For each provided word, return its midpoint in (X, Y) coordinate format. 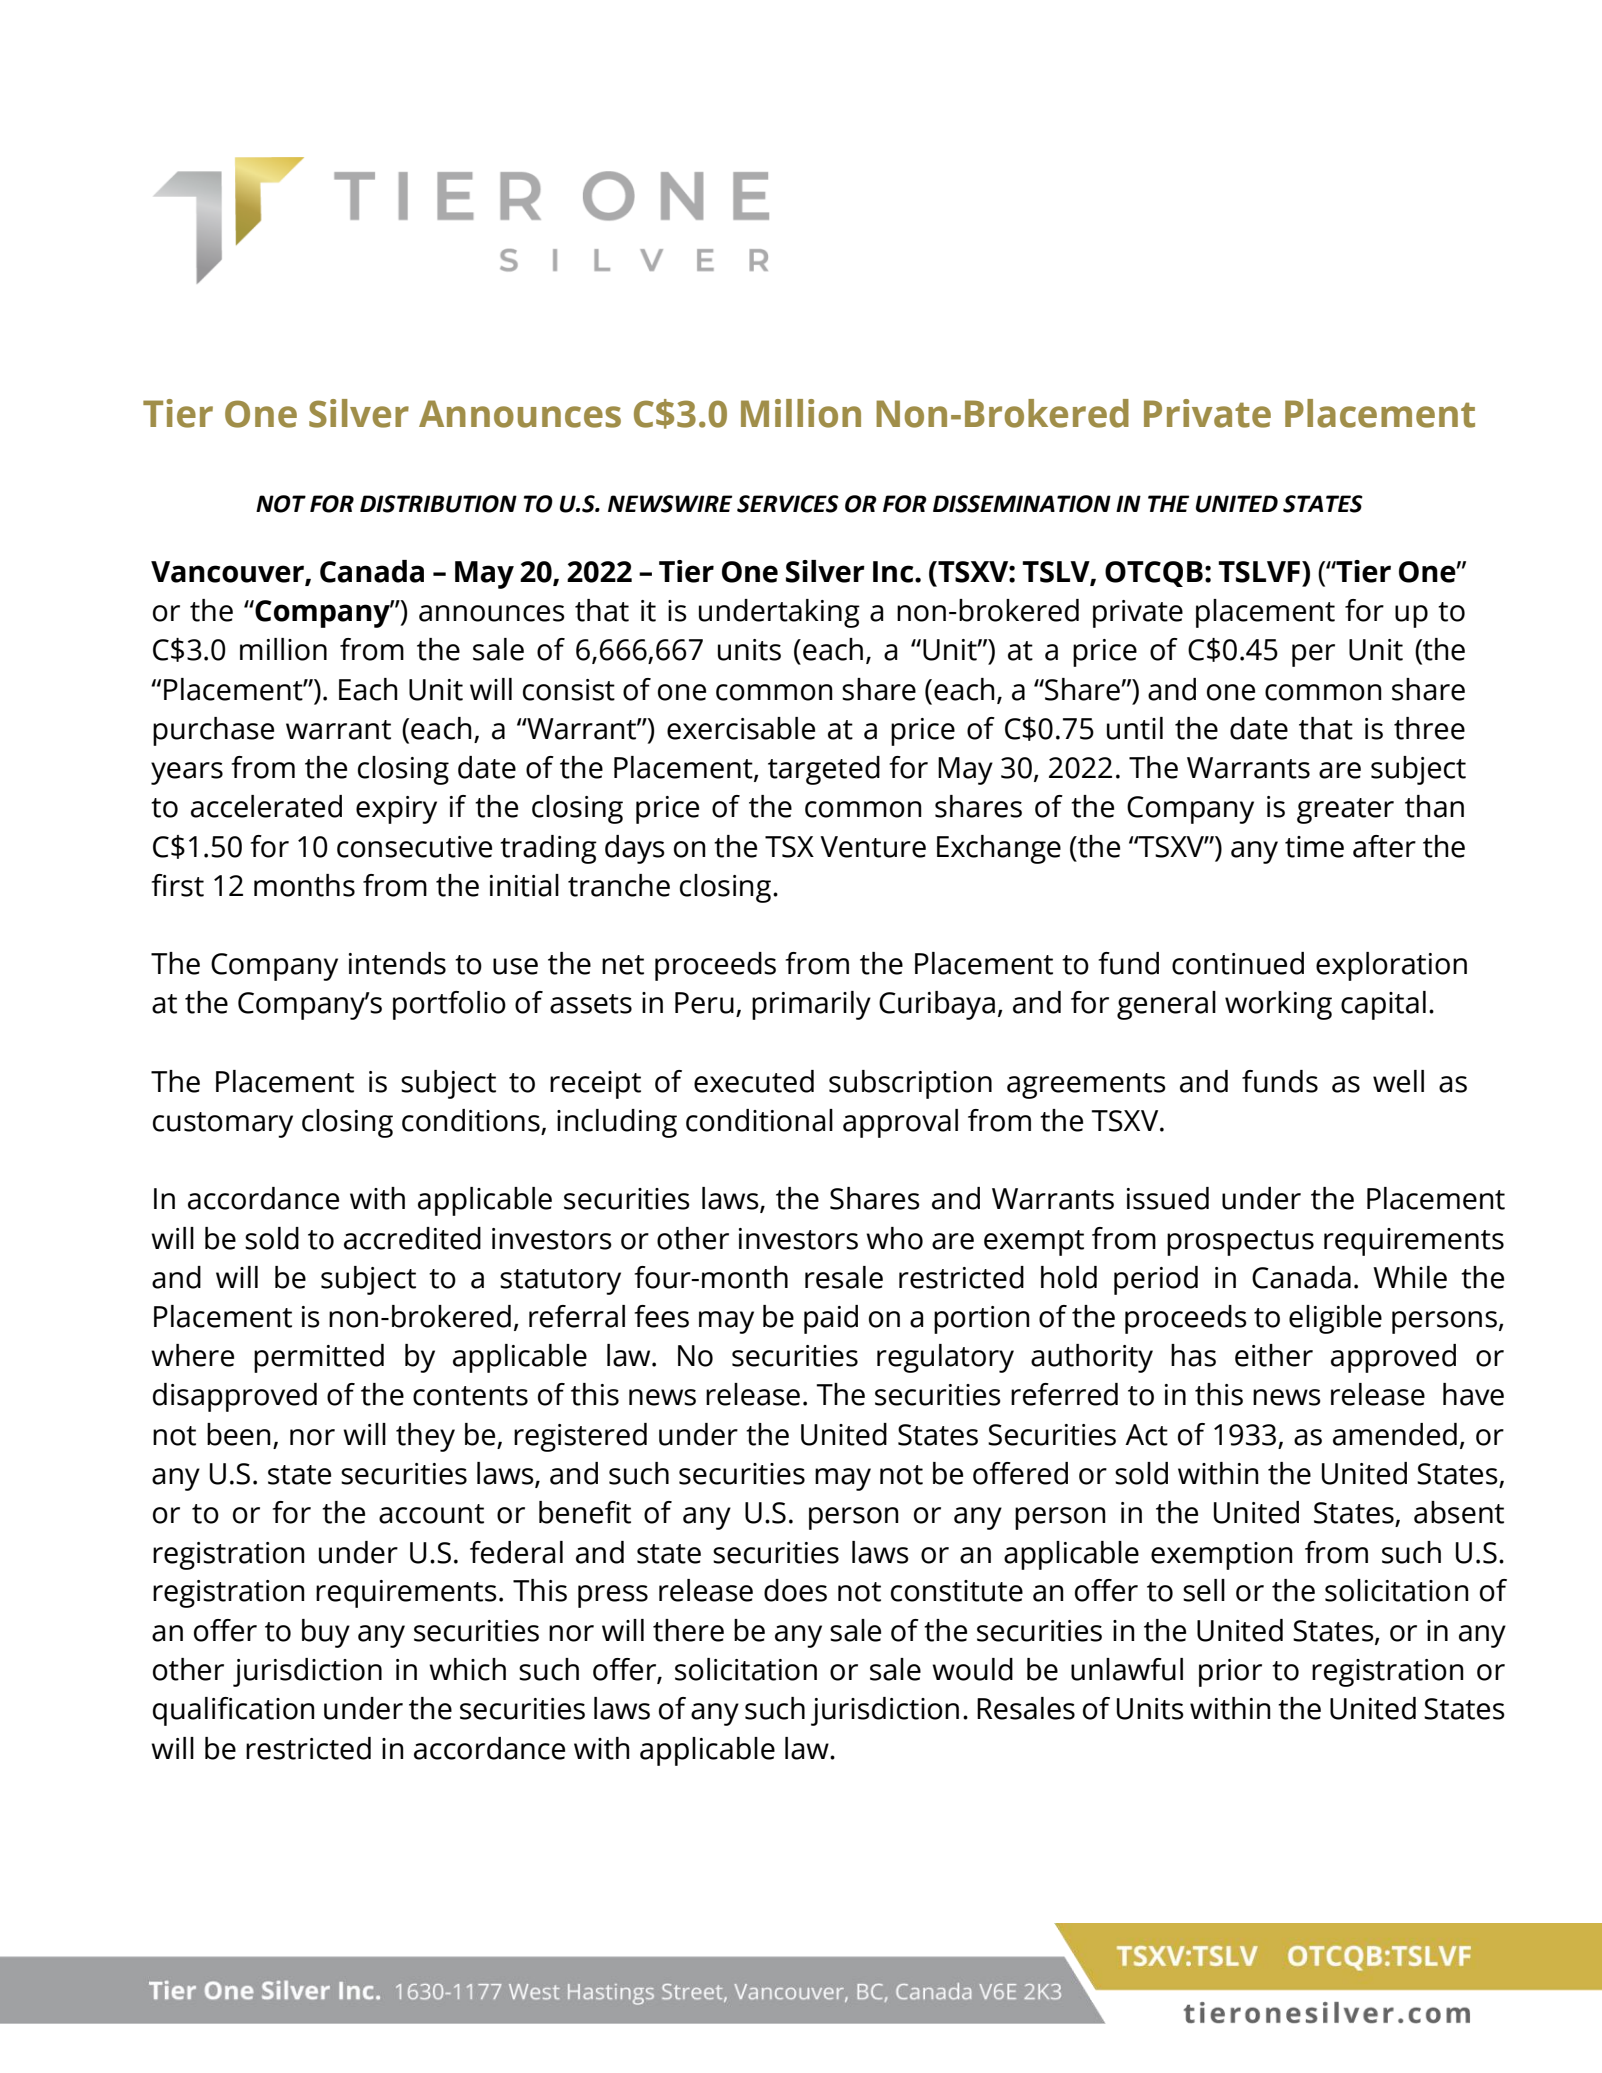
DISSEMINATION (1022, 504)
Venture (873, 847)
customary (223, 1125)
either (1274, 1355)
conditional (759, 1120)
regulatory (945, 1358)
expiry (396, 810)
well (1398, 1081)
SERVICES (788, 504)
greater (1345, 811)
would (972, 1669)
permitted (319, 1358)
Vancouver (228, 573)
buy (326, 1633)
